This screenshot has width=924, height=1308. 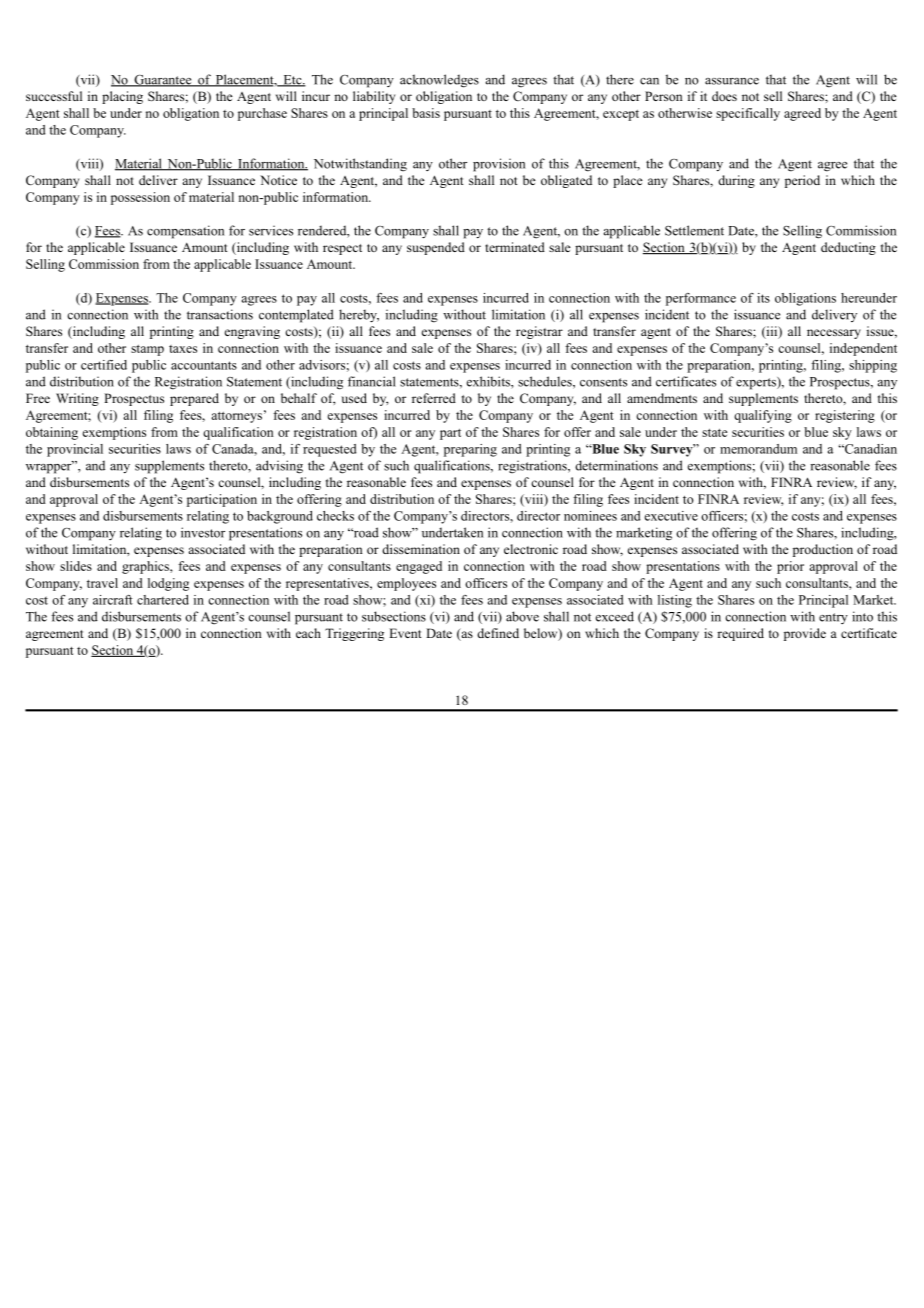 I want to click on chartered, so click(x=163, y=600).
